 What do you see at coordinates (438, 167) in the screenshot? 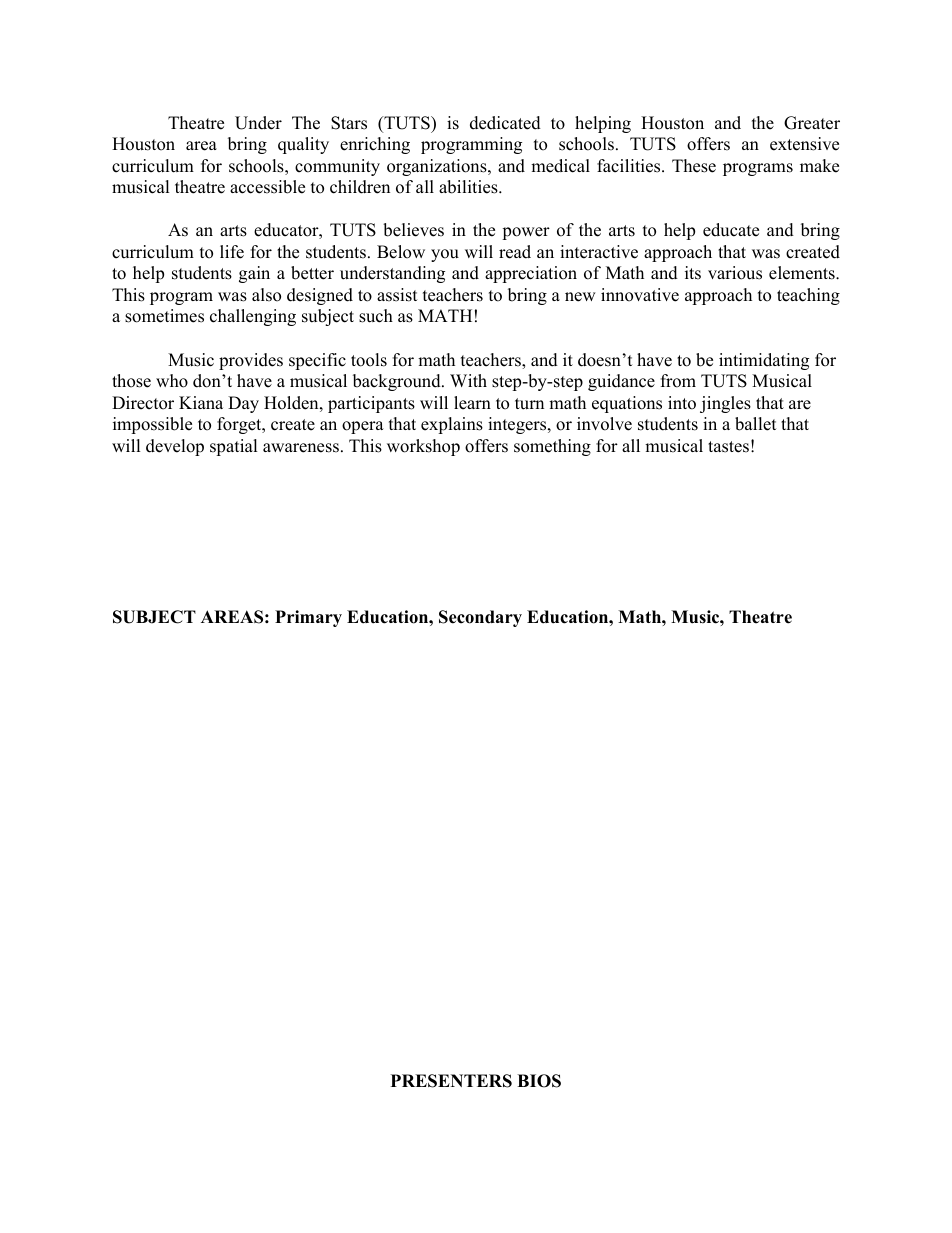
I see `organizations` at bounding box center [438, 167].
